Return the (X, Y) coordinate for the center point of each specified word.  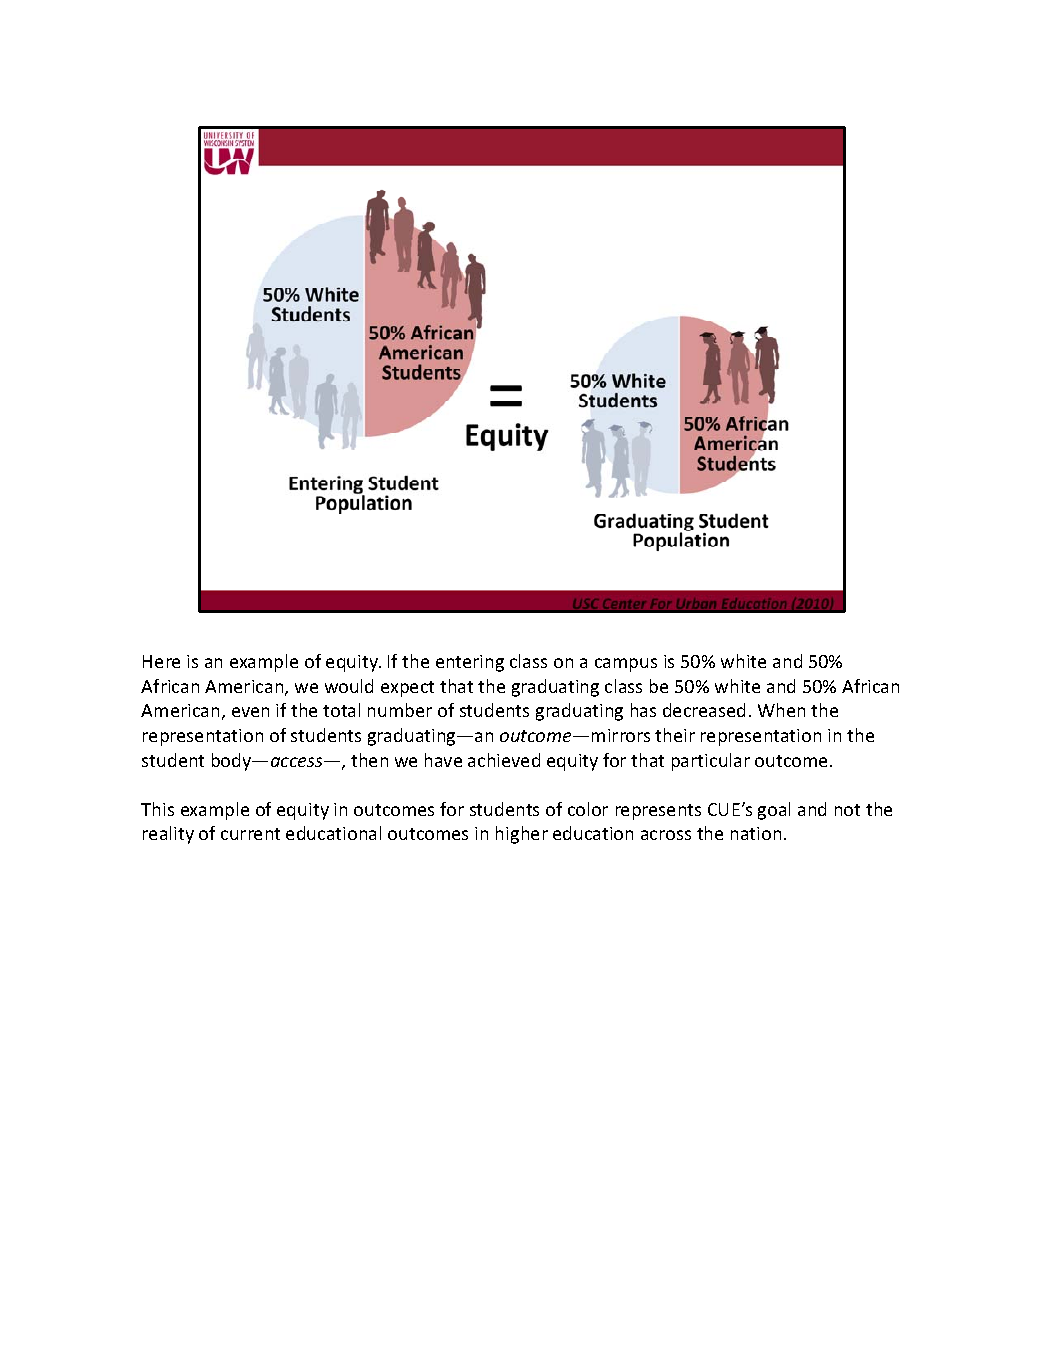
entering (470, 663)
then (369, 760)
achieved (504, 760)
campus (626, 665)
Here (161, 661)
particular (711, 762)
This (157, 809)
